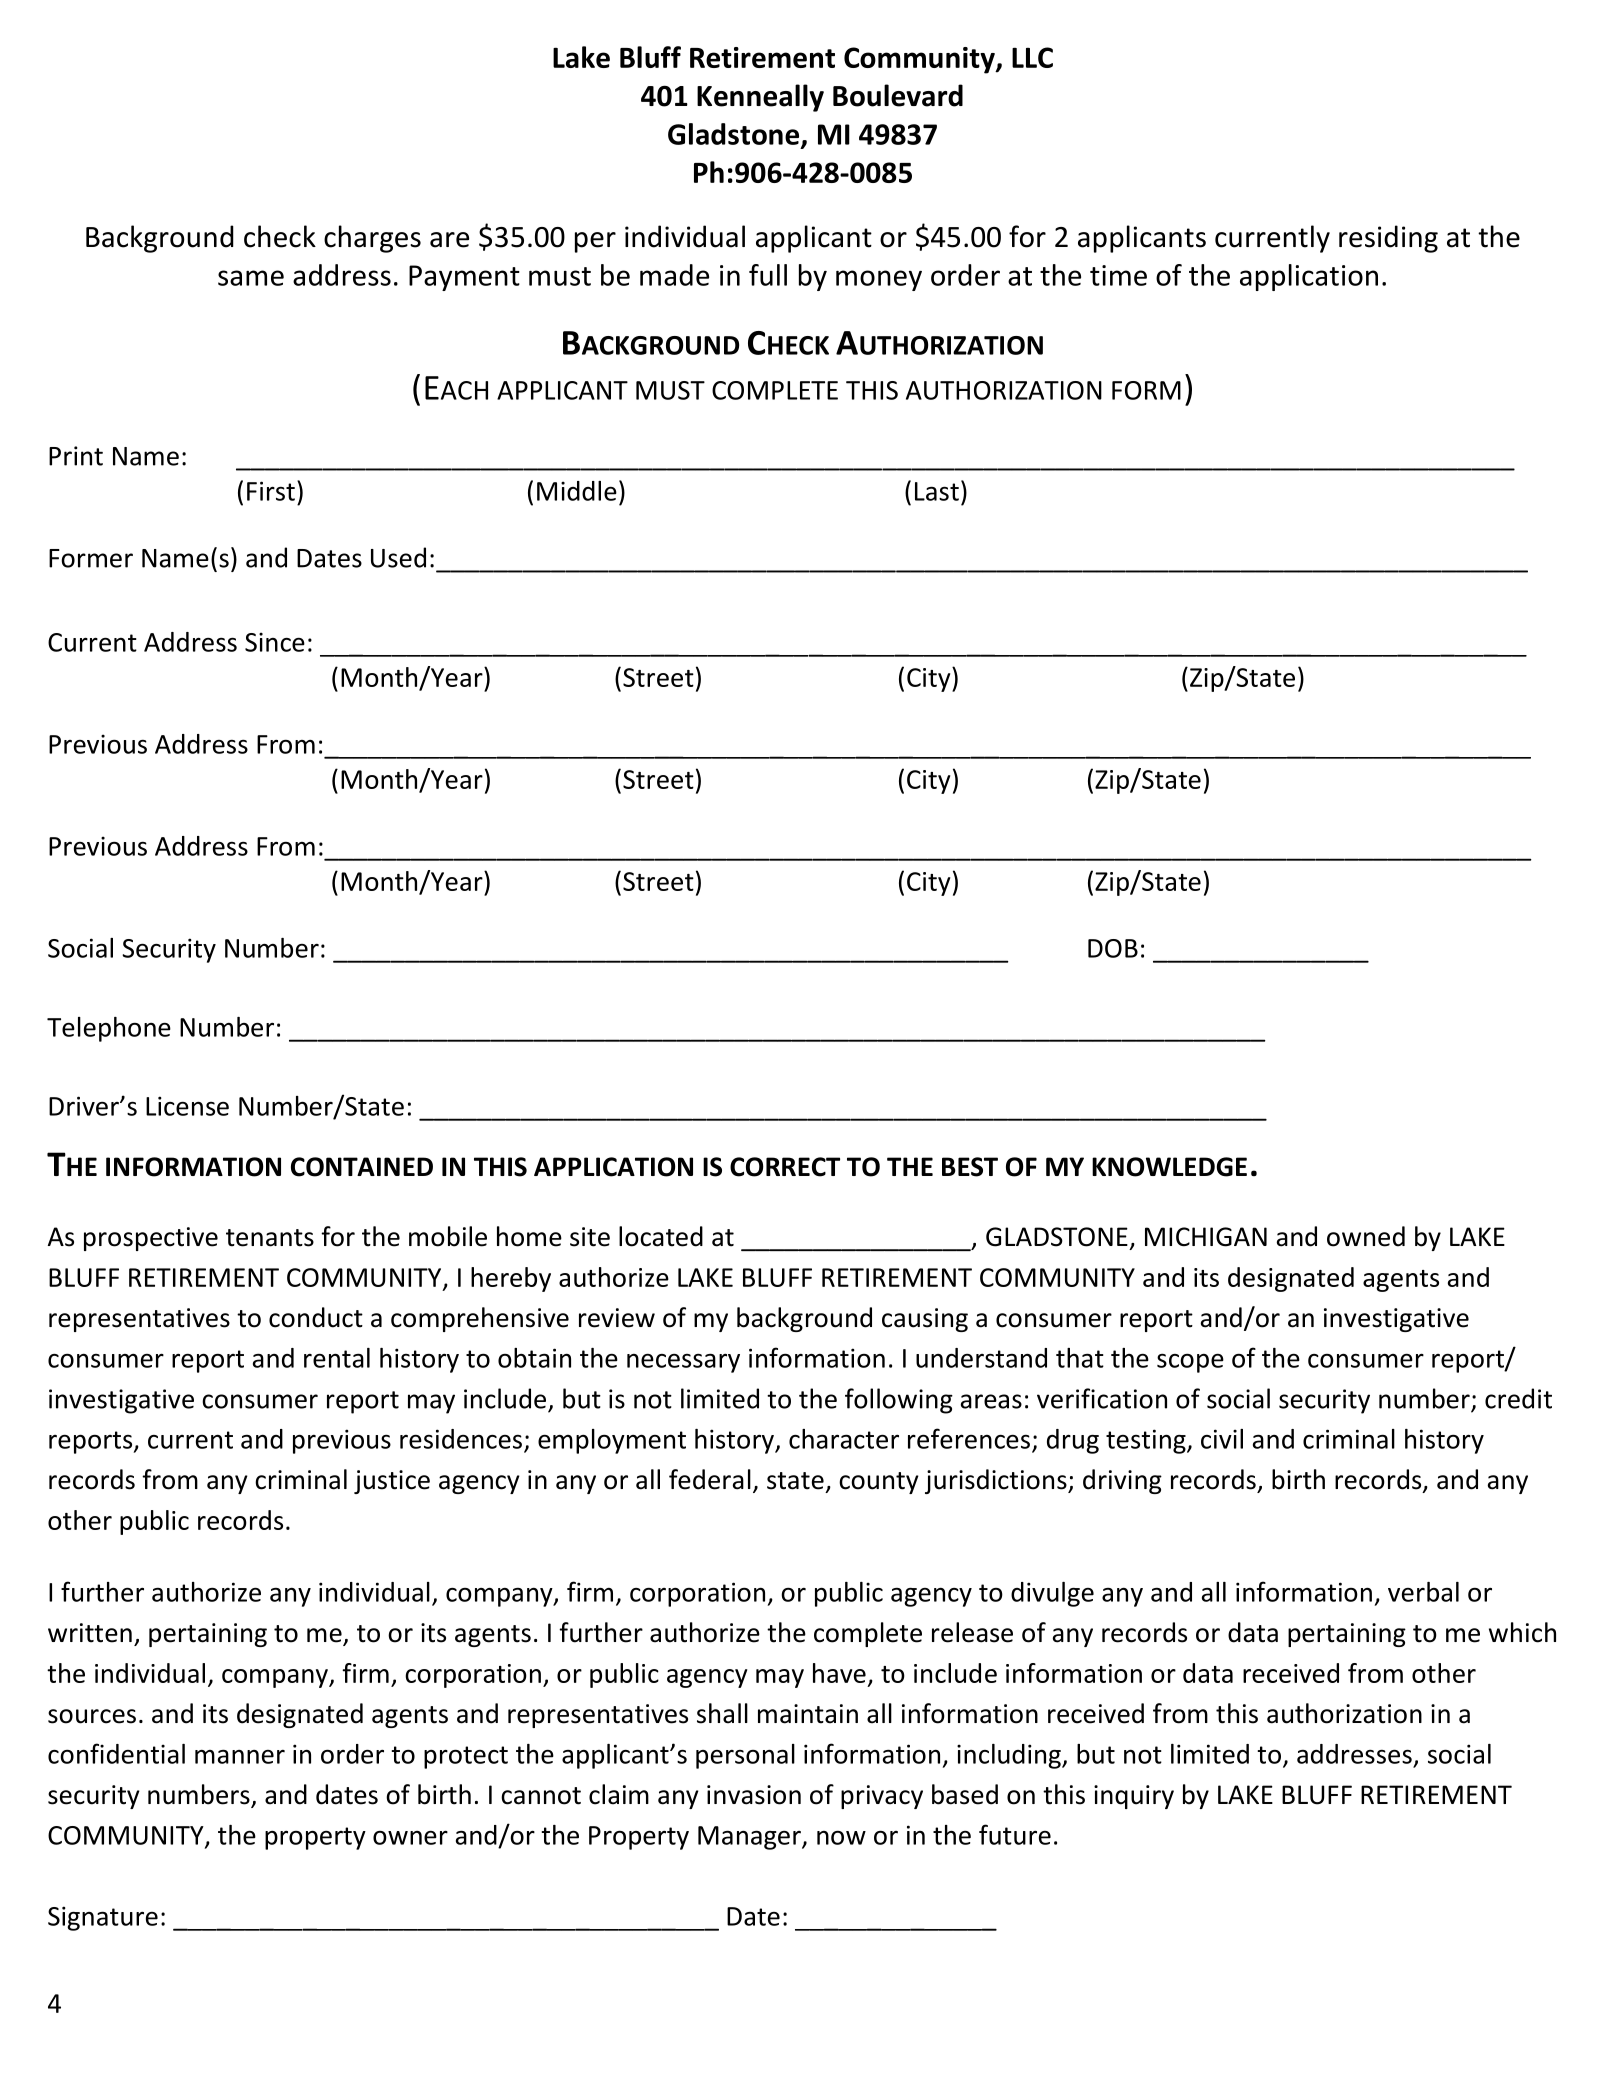 Image resolution: width=1605 pixels, height=2077 pixels. I want to click on causing, so click(925, 1320).
